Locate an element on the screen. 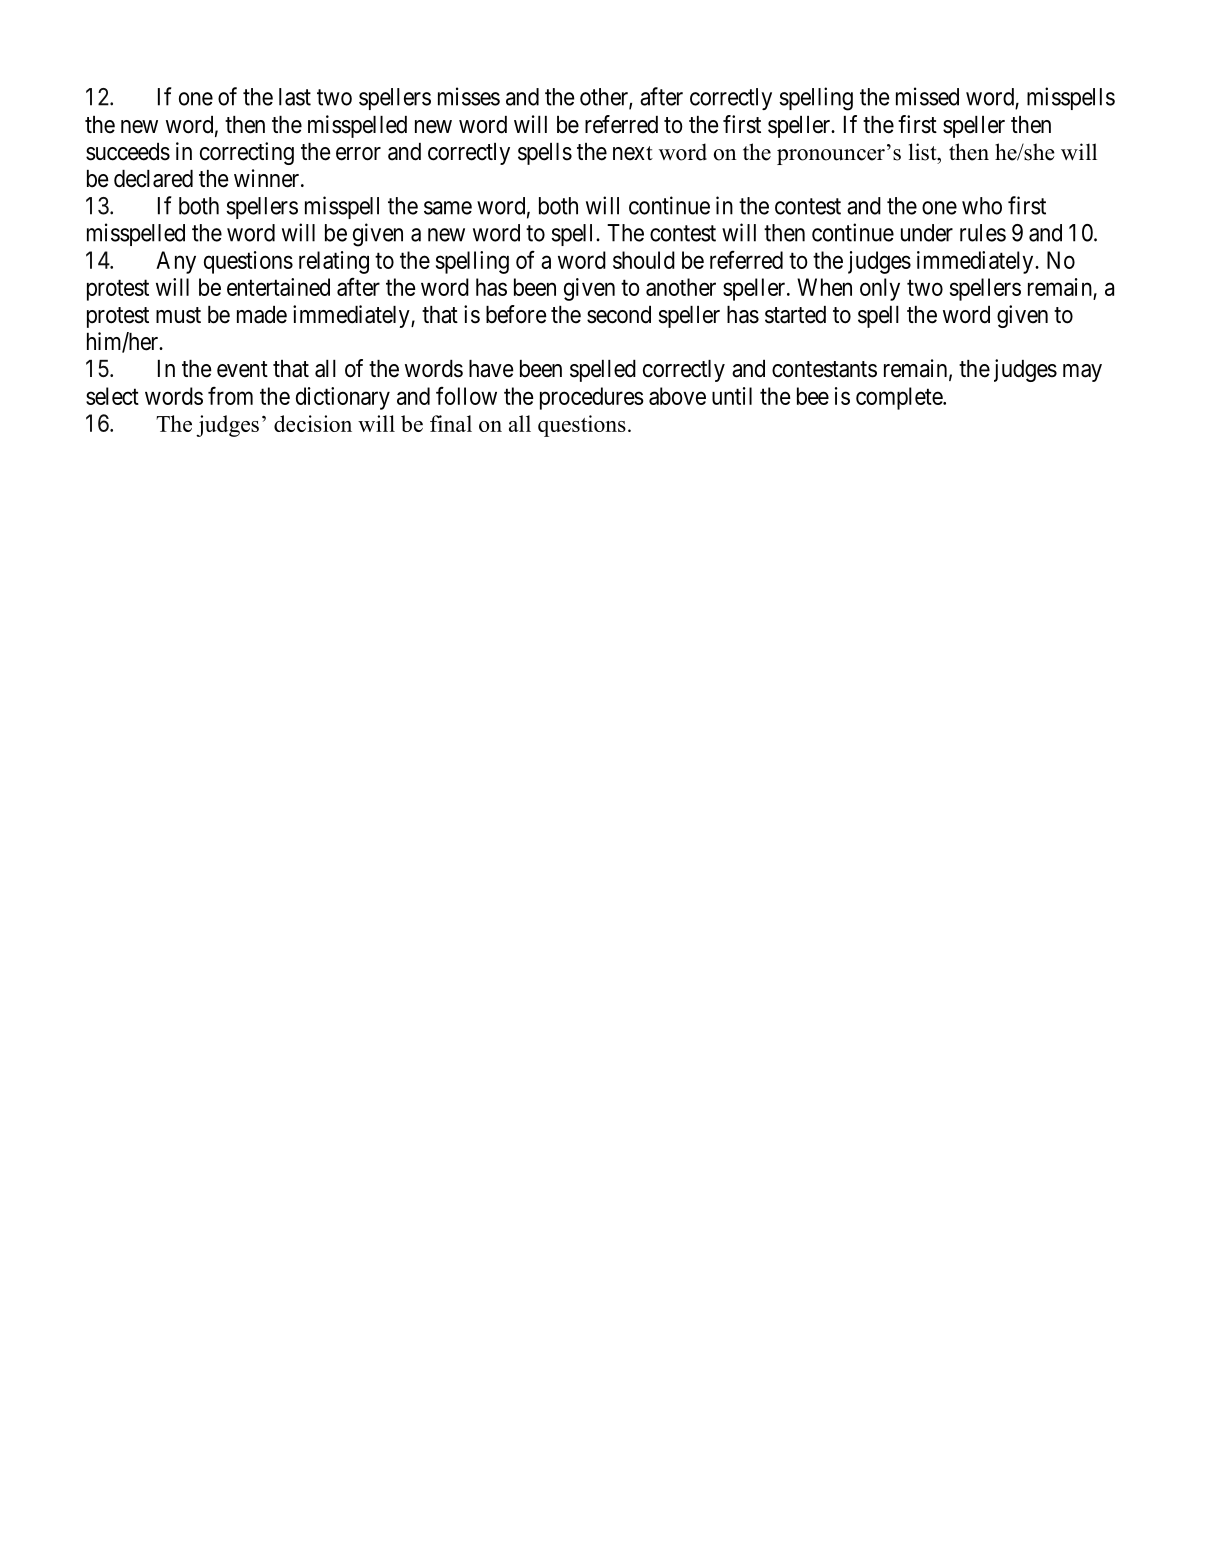  under is located at coordinates (927, 233).
